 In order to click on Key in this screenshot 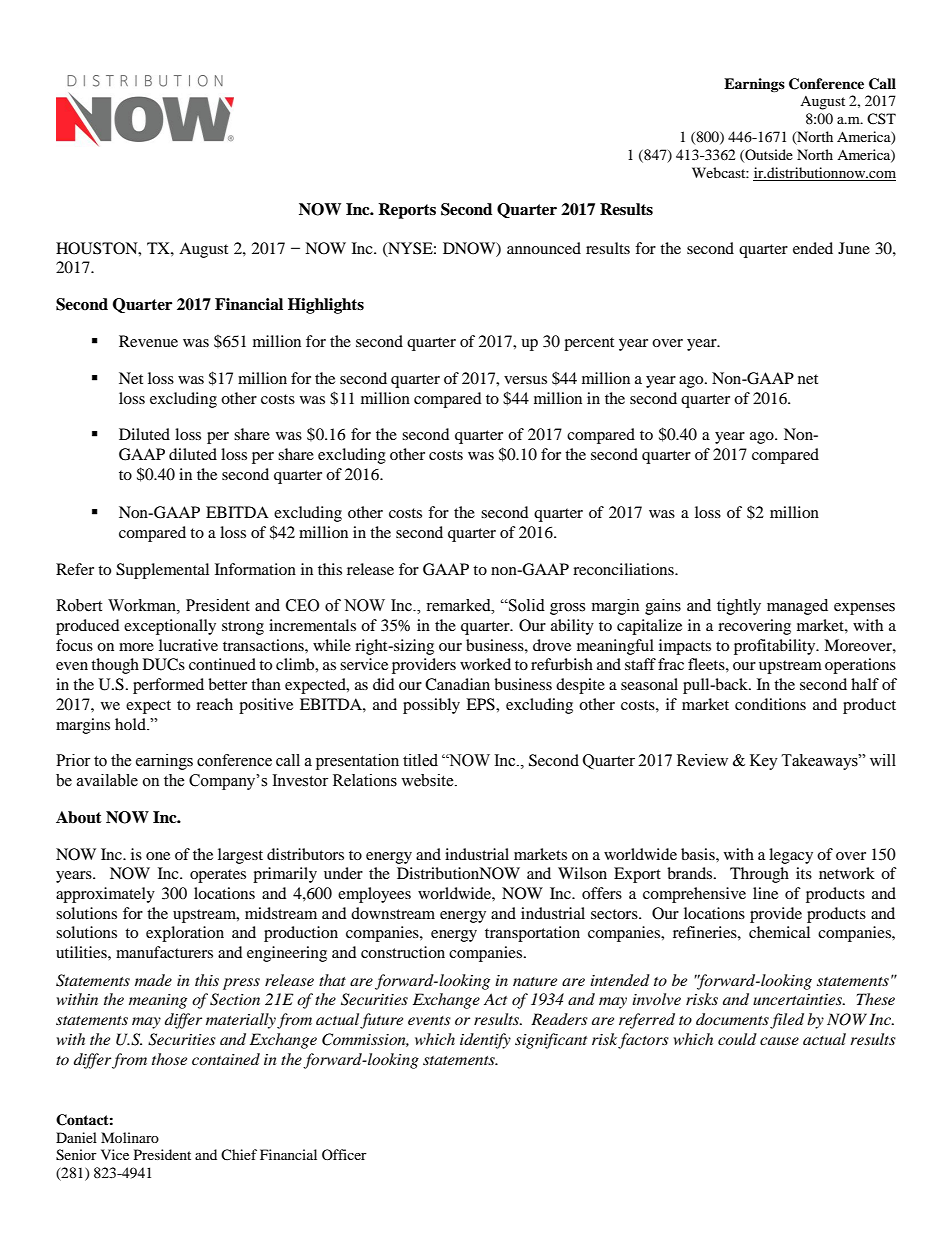, I will do `click(764, 762)`.
